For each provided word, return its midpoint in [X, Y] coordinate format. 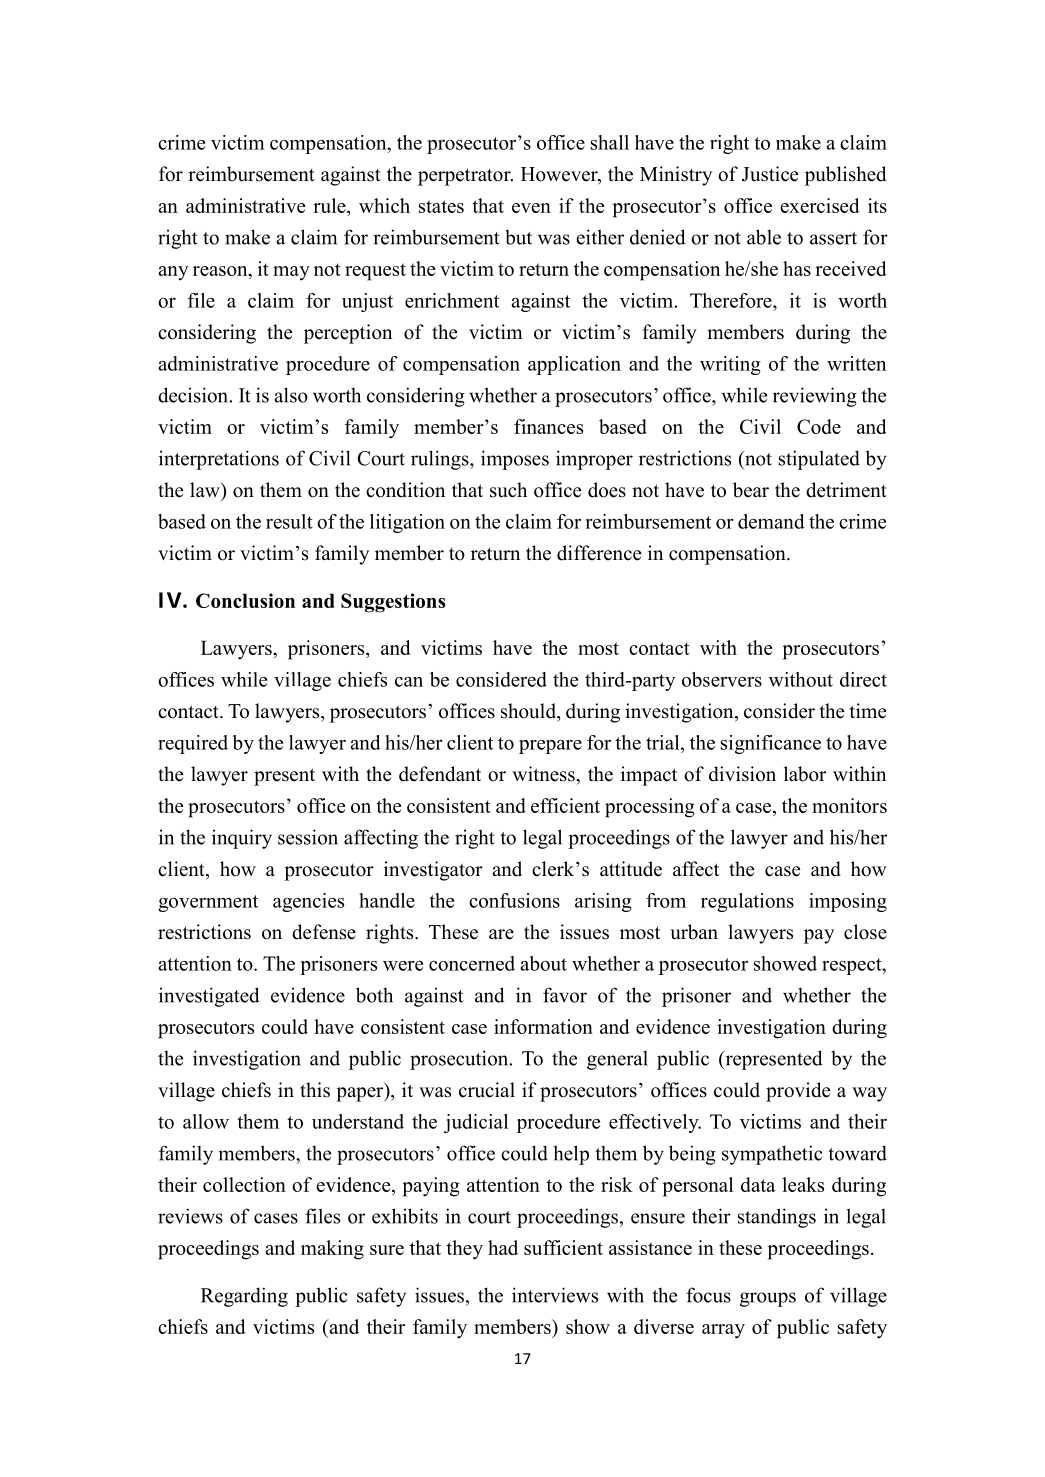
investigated [209, 997]
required [193, 744]
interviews [555, 1295]
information [543, 1026]
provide [798, 1092]
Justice [770, 174]
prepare [550, 747]
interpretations [219, 460]
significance [771, 744]
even [531, 208]
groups [768, 1299]
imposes [515, 460]
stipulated [819, 460]
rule [330, 205]
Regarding [244, 1297]
